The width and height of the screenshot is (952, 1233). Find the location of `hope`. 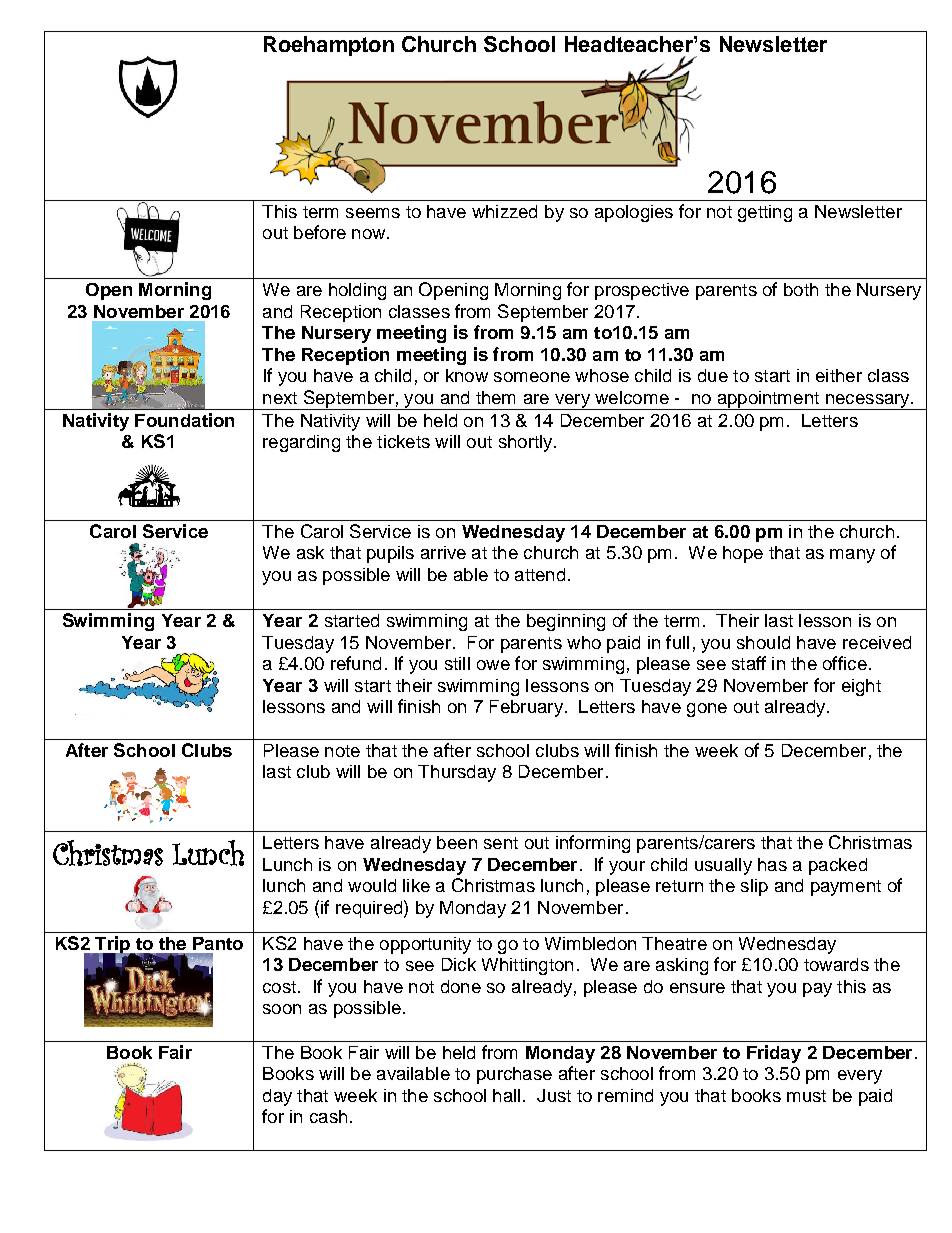

hope is located at coordinates (743, 554).
